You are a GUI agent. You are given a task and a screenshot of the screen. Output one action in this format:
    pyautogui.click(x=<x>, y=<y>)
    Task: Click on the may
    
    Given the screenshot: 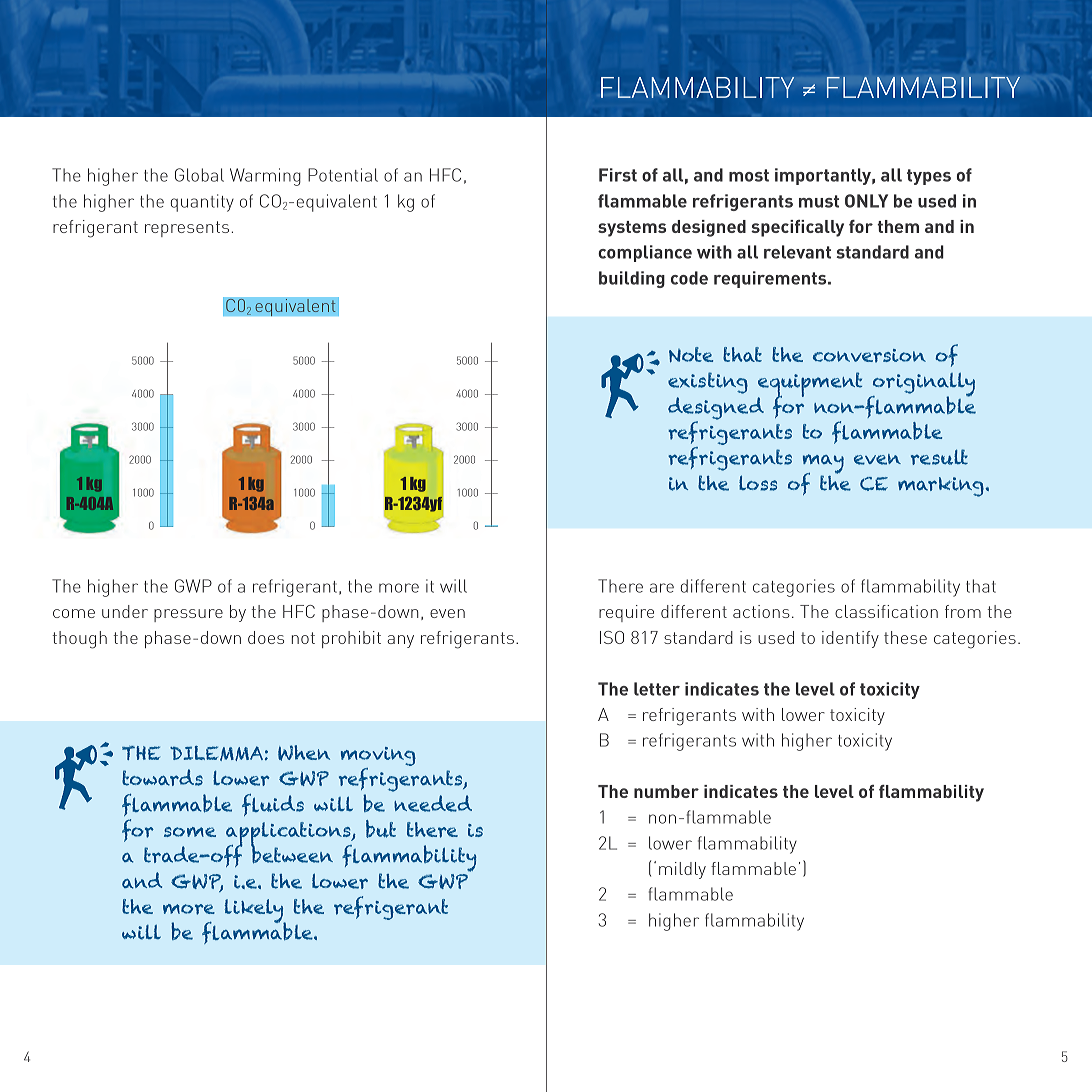 What is the action you would take?
    pyautogui.click(x=823, y=465)
